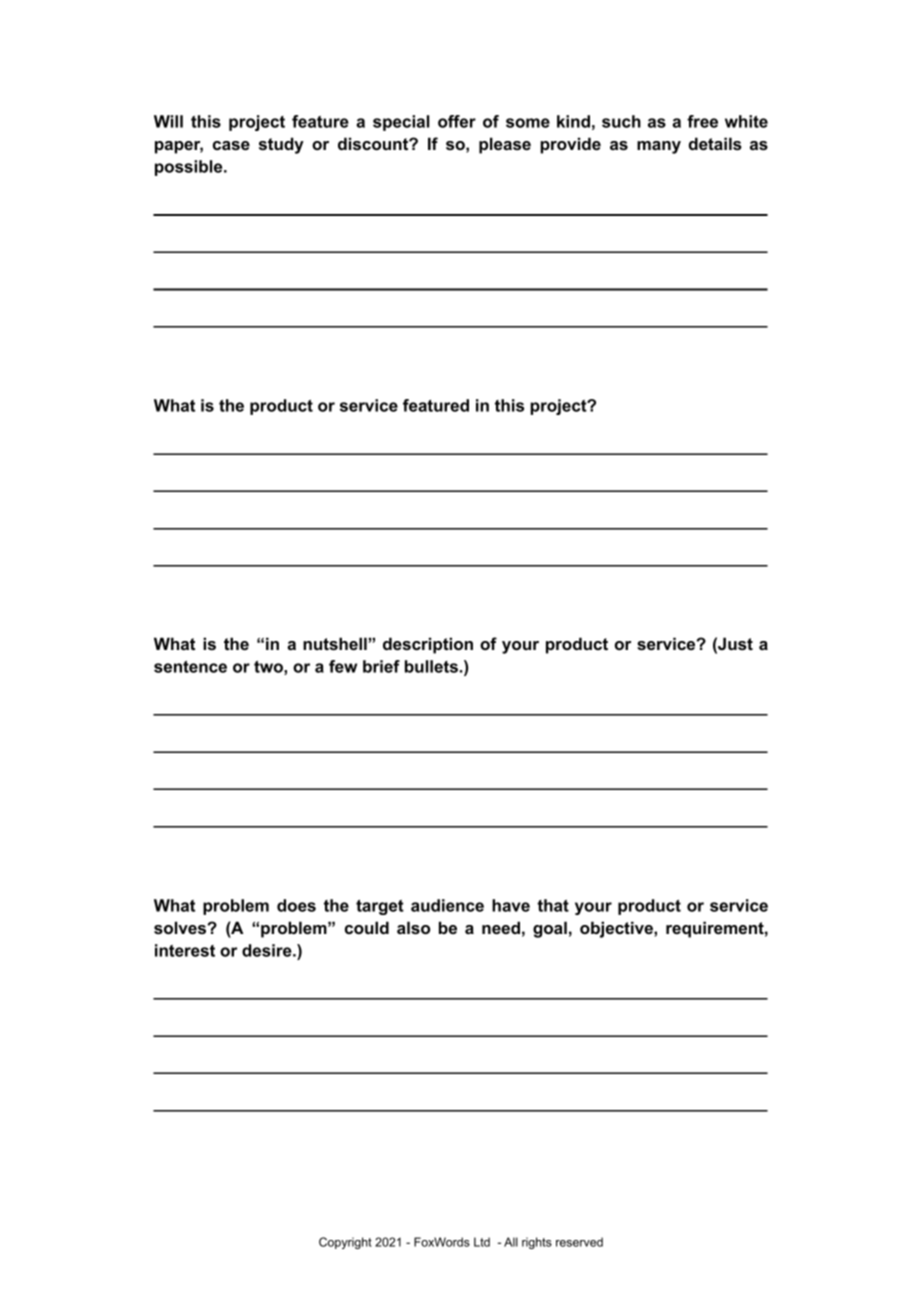 Image resolution: width=924 pixels, height=1307 pixels. Describe the element at coordinates (345, 1243) in the document. I see `Copyright` at that location.
